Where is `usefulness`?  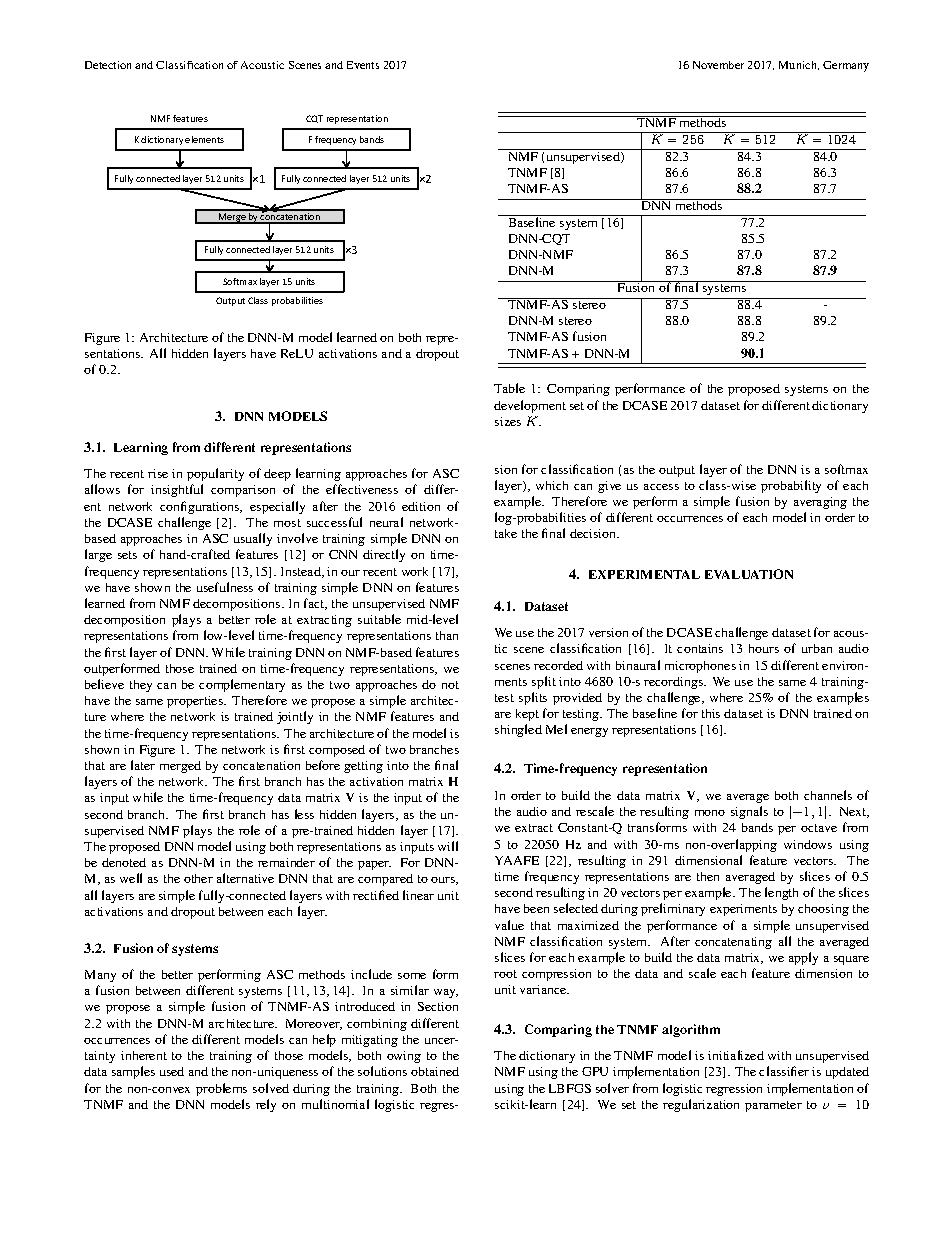 usefulness is located at coordinates (225, 587).
